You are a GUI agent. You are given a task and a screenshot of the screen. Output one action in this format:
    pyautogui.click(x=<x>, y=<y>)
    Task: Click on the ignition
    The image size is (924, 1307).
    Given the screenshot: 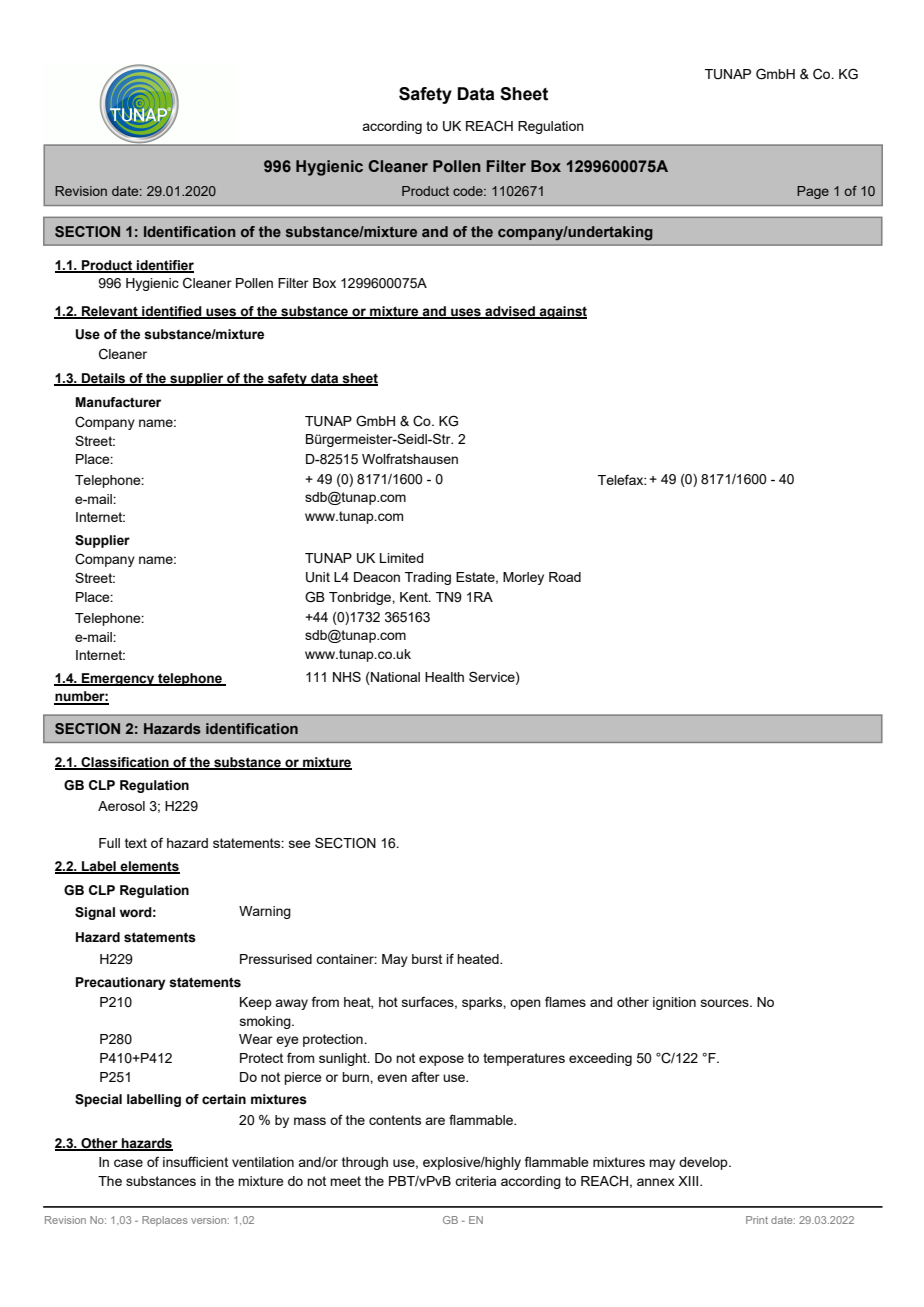 What is the action you would take?
    pyautogui.click(x=674, y=1003)
